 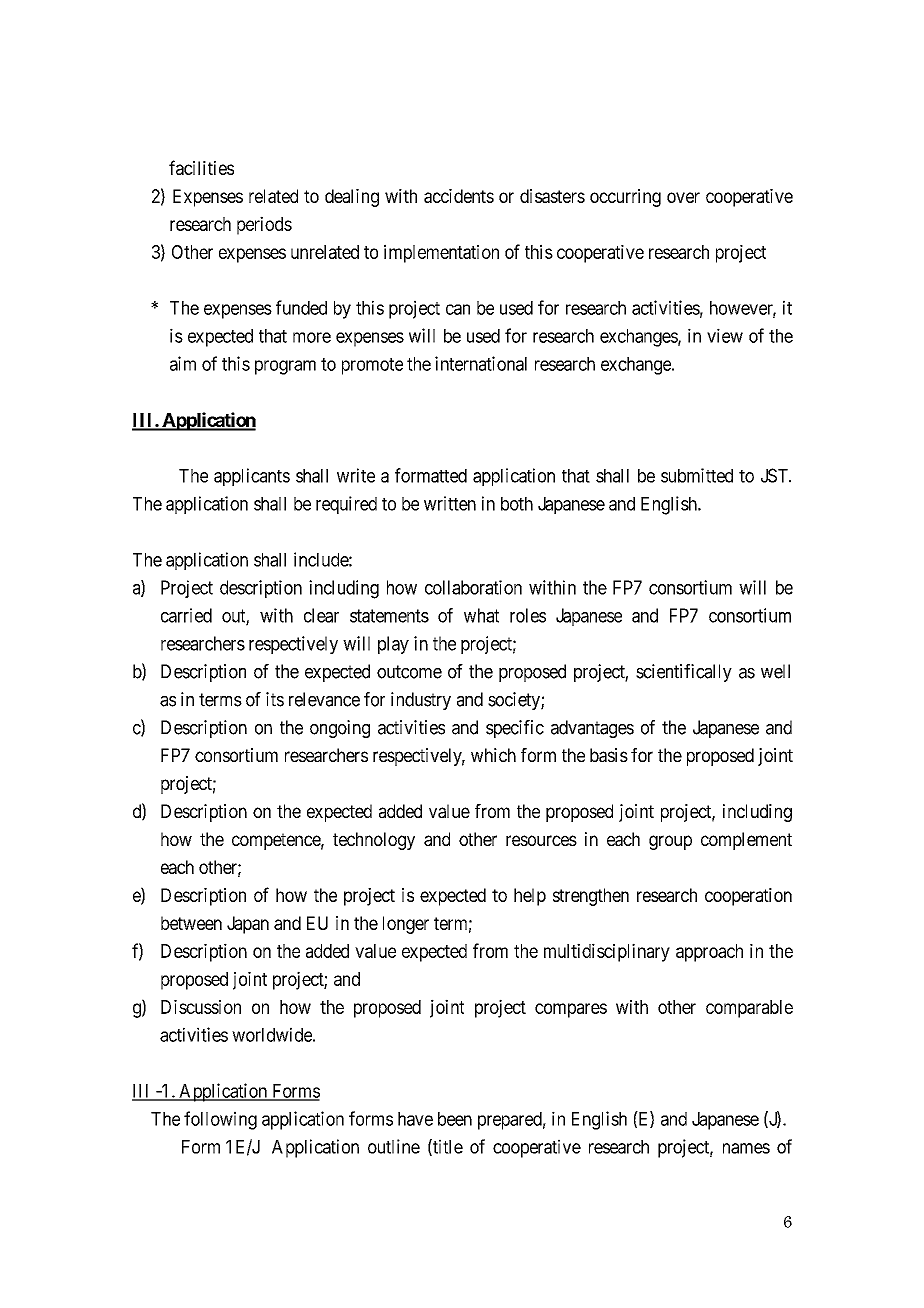 I want to click on between, so click(x=191, y=923).
